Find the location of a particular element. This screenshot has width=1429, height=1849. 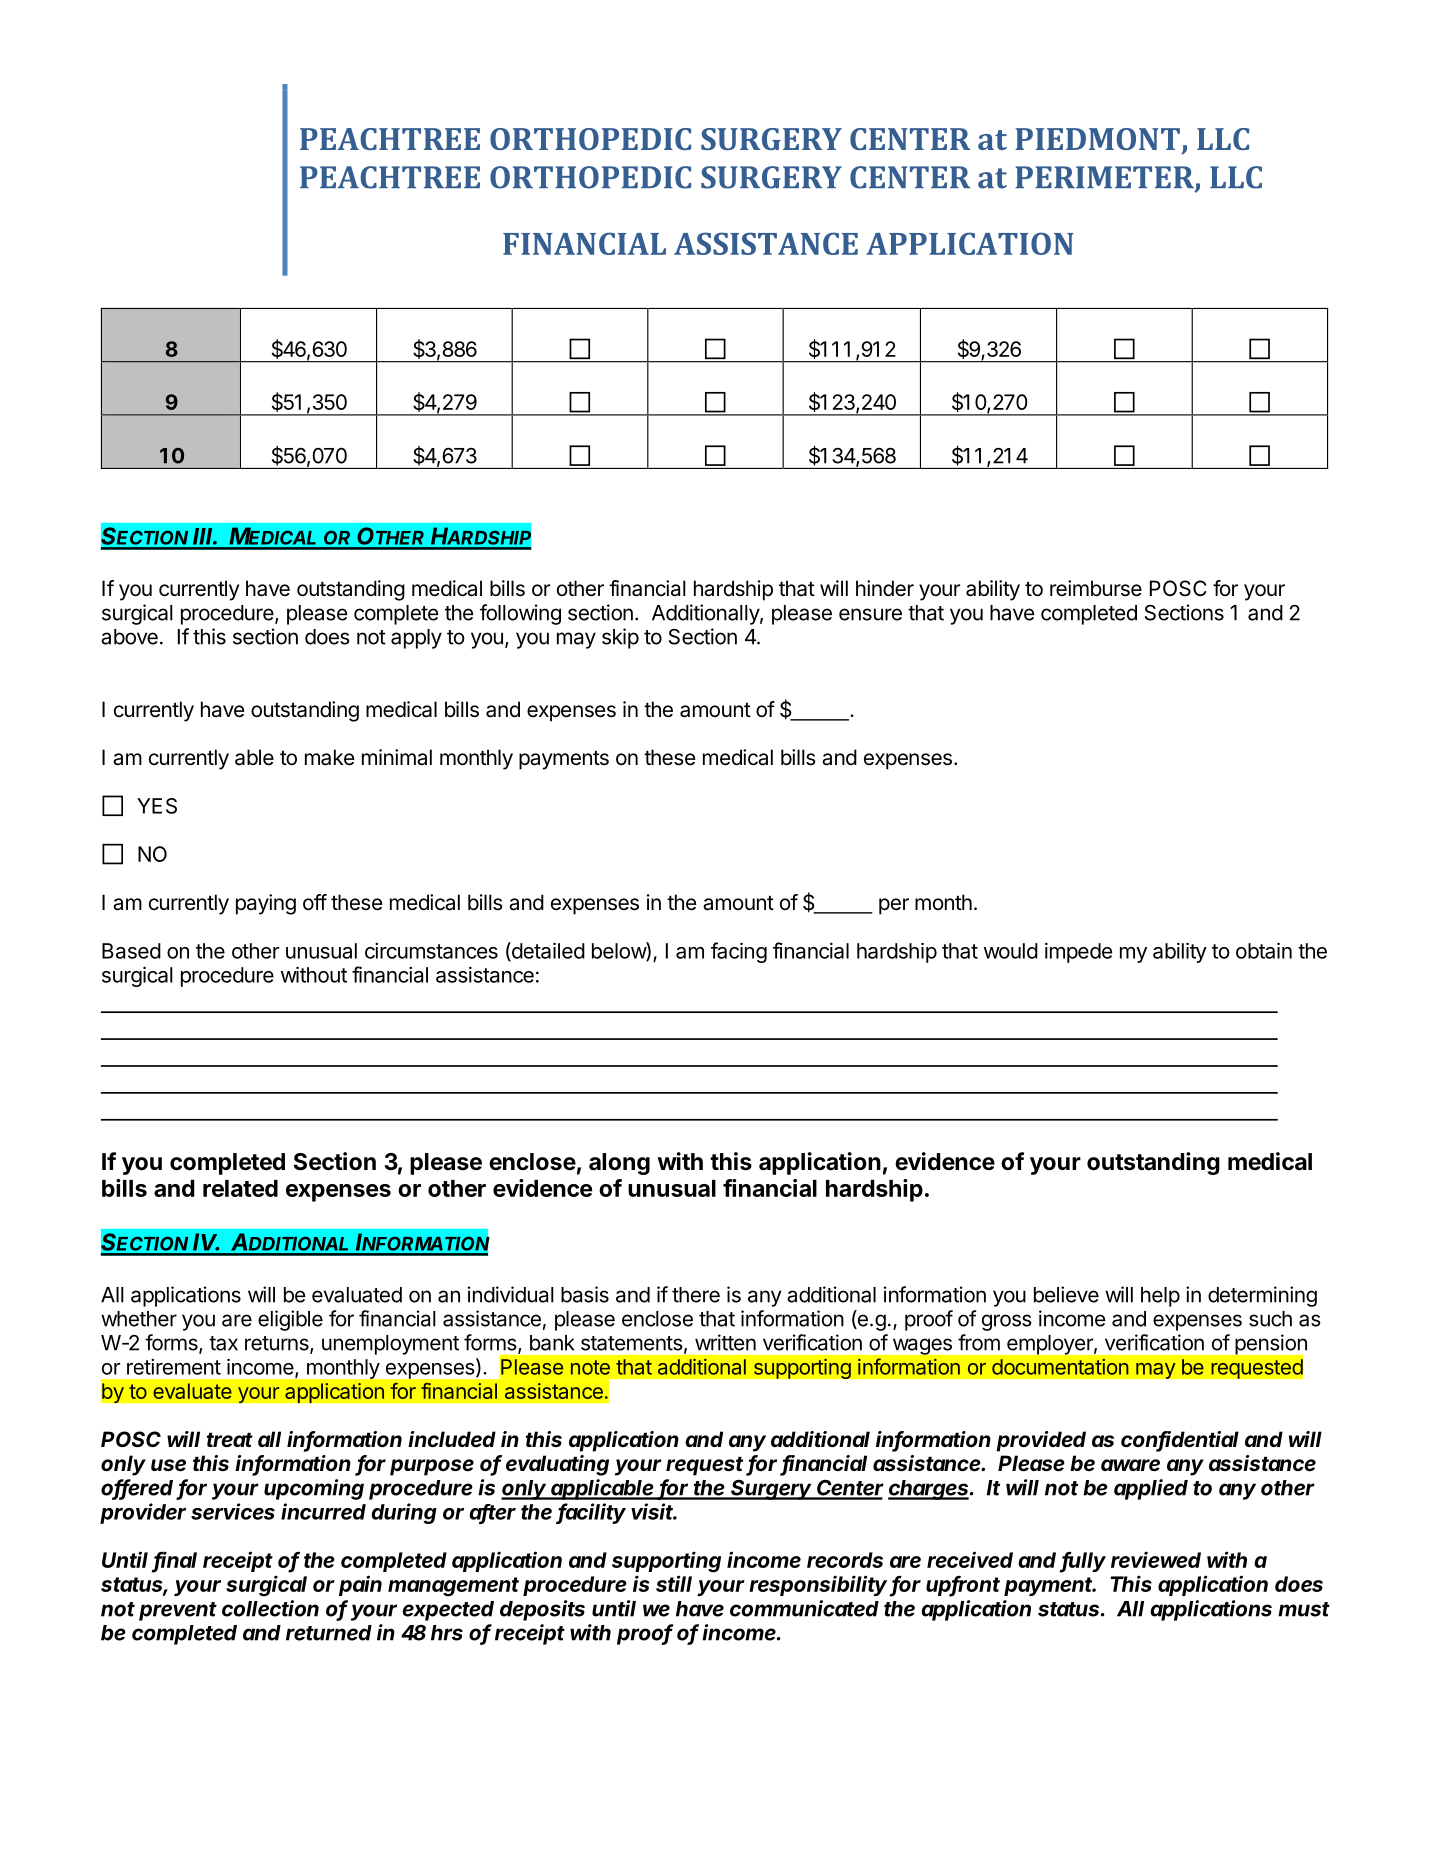

still is located at coordinates (674, 1583).
